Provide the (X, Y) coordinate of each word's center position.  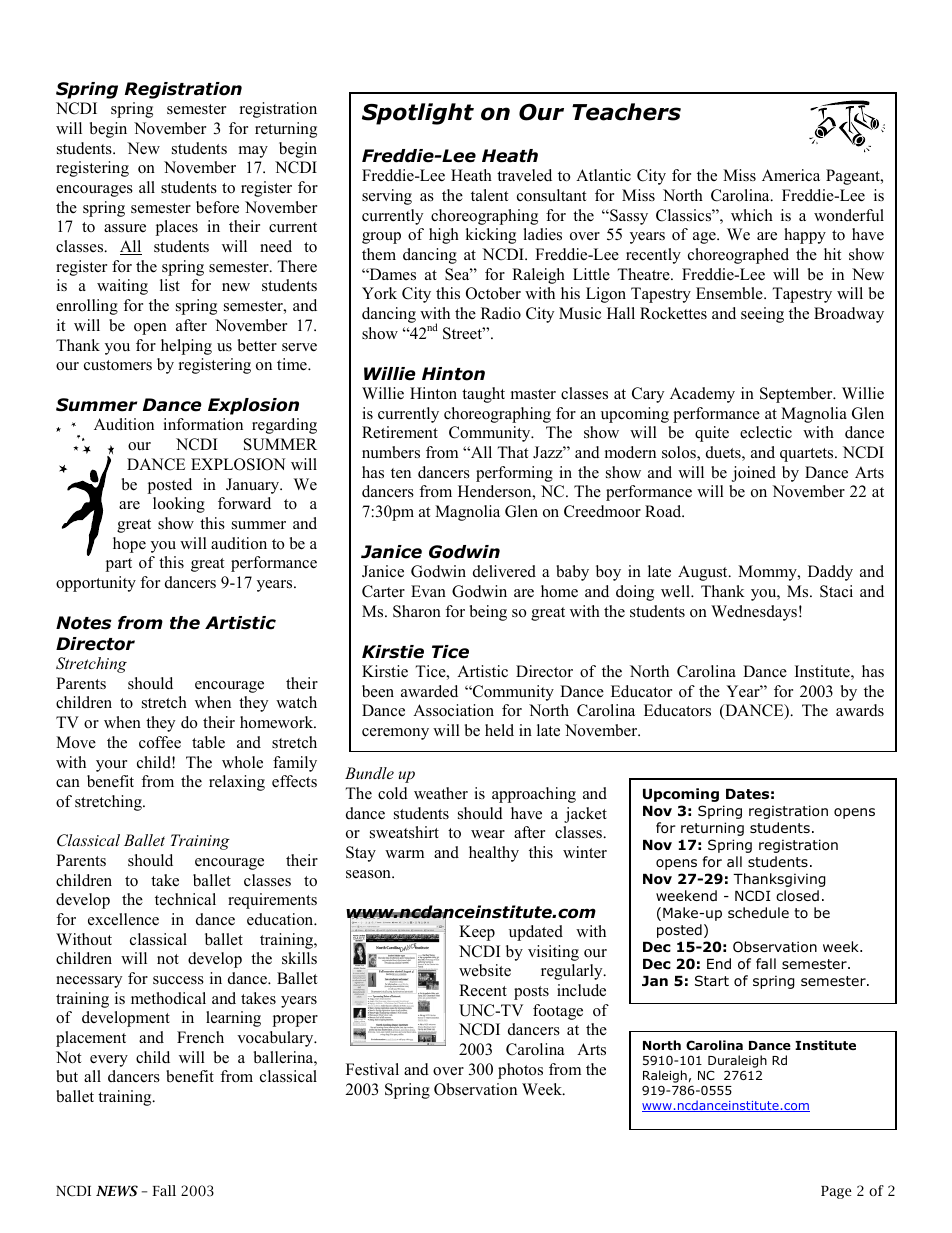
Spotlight (418, 114)
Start (712, 980)
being (488, 613)
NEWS (117, 1191)
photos (520, 1071)
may (253, 152)
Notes (84, 623)
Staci (836, 591)
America (791, 175)
